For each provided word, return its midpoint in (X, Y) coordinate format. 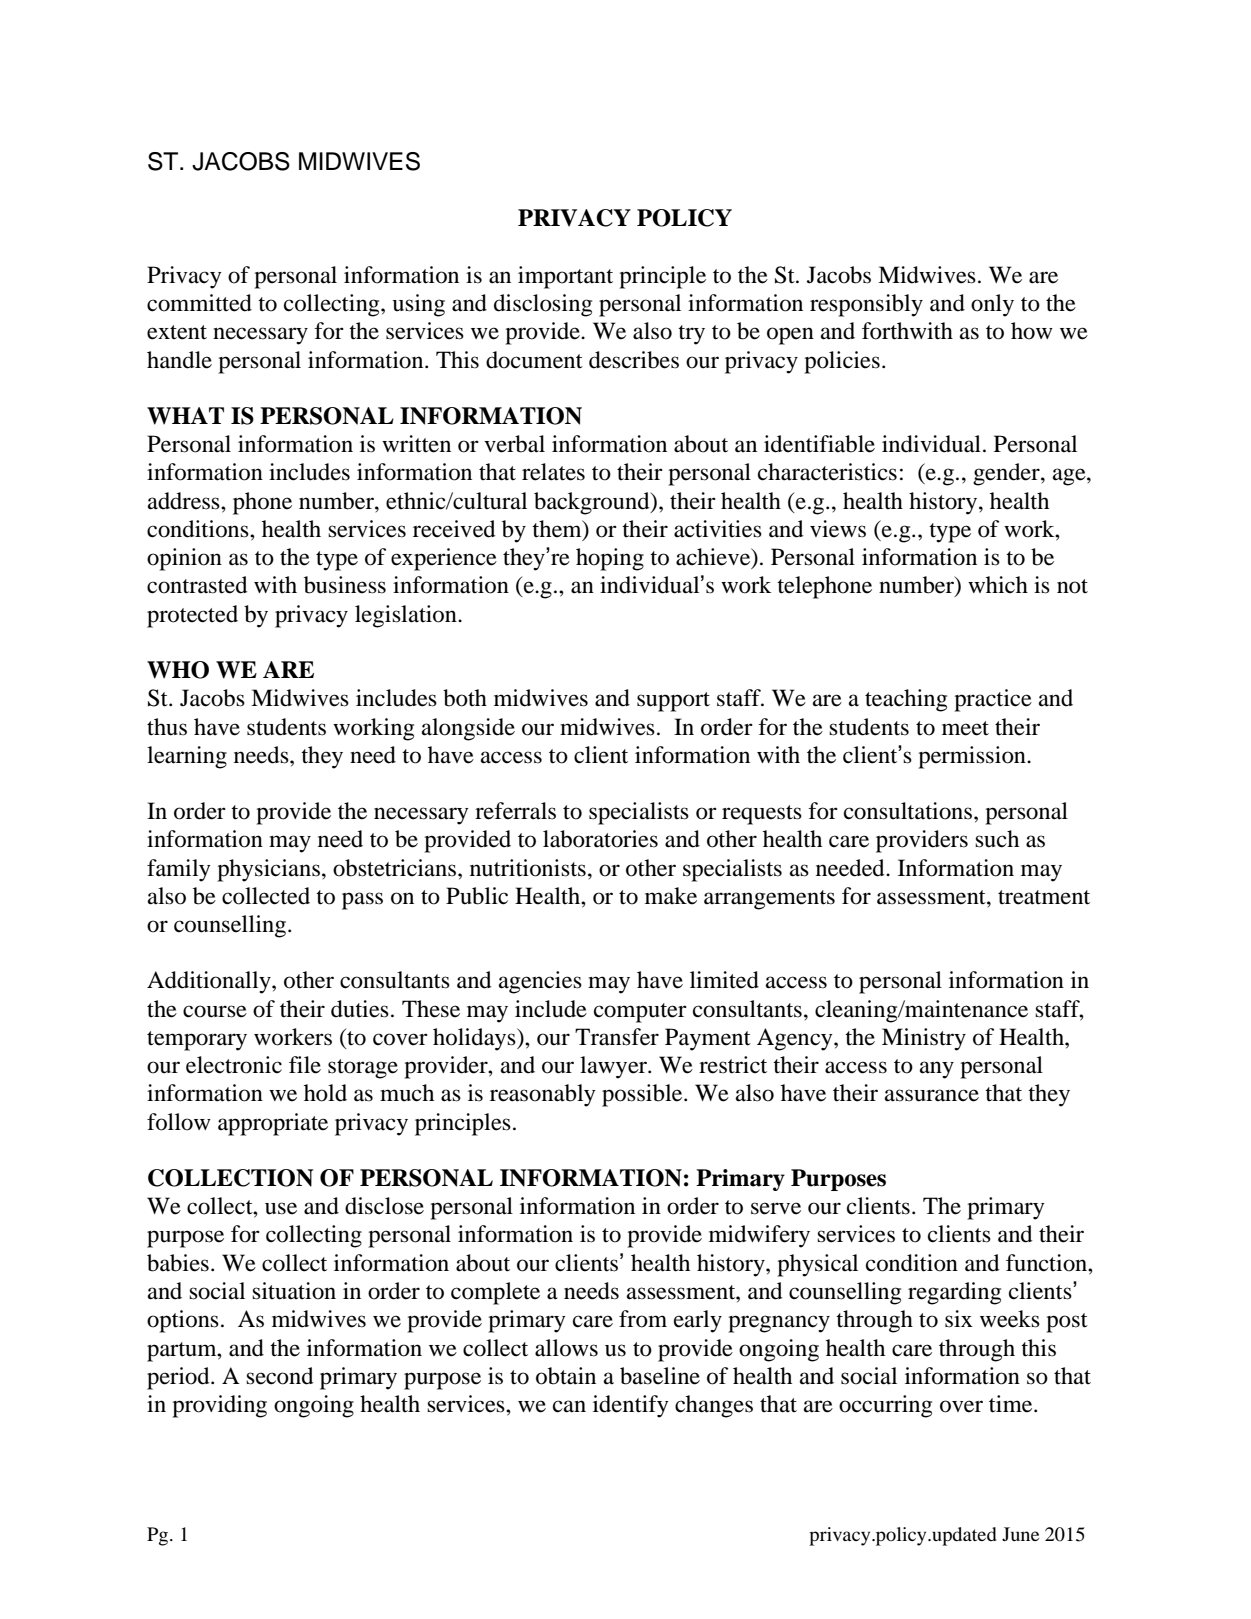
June (1020, 1534)
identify (631, 1406)
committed (199, 303)
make (671, 896)
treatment (1044, 897)
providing (219, 1406)
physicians (268, 870)
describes (634, 360)
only (992, 305)
